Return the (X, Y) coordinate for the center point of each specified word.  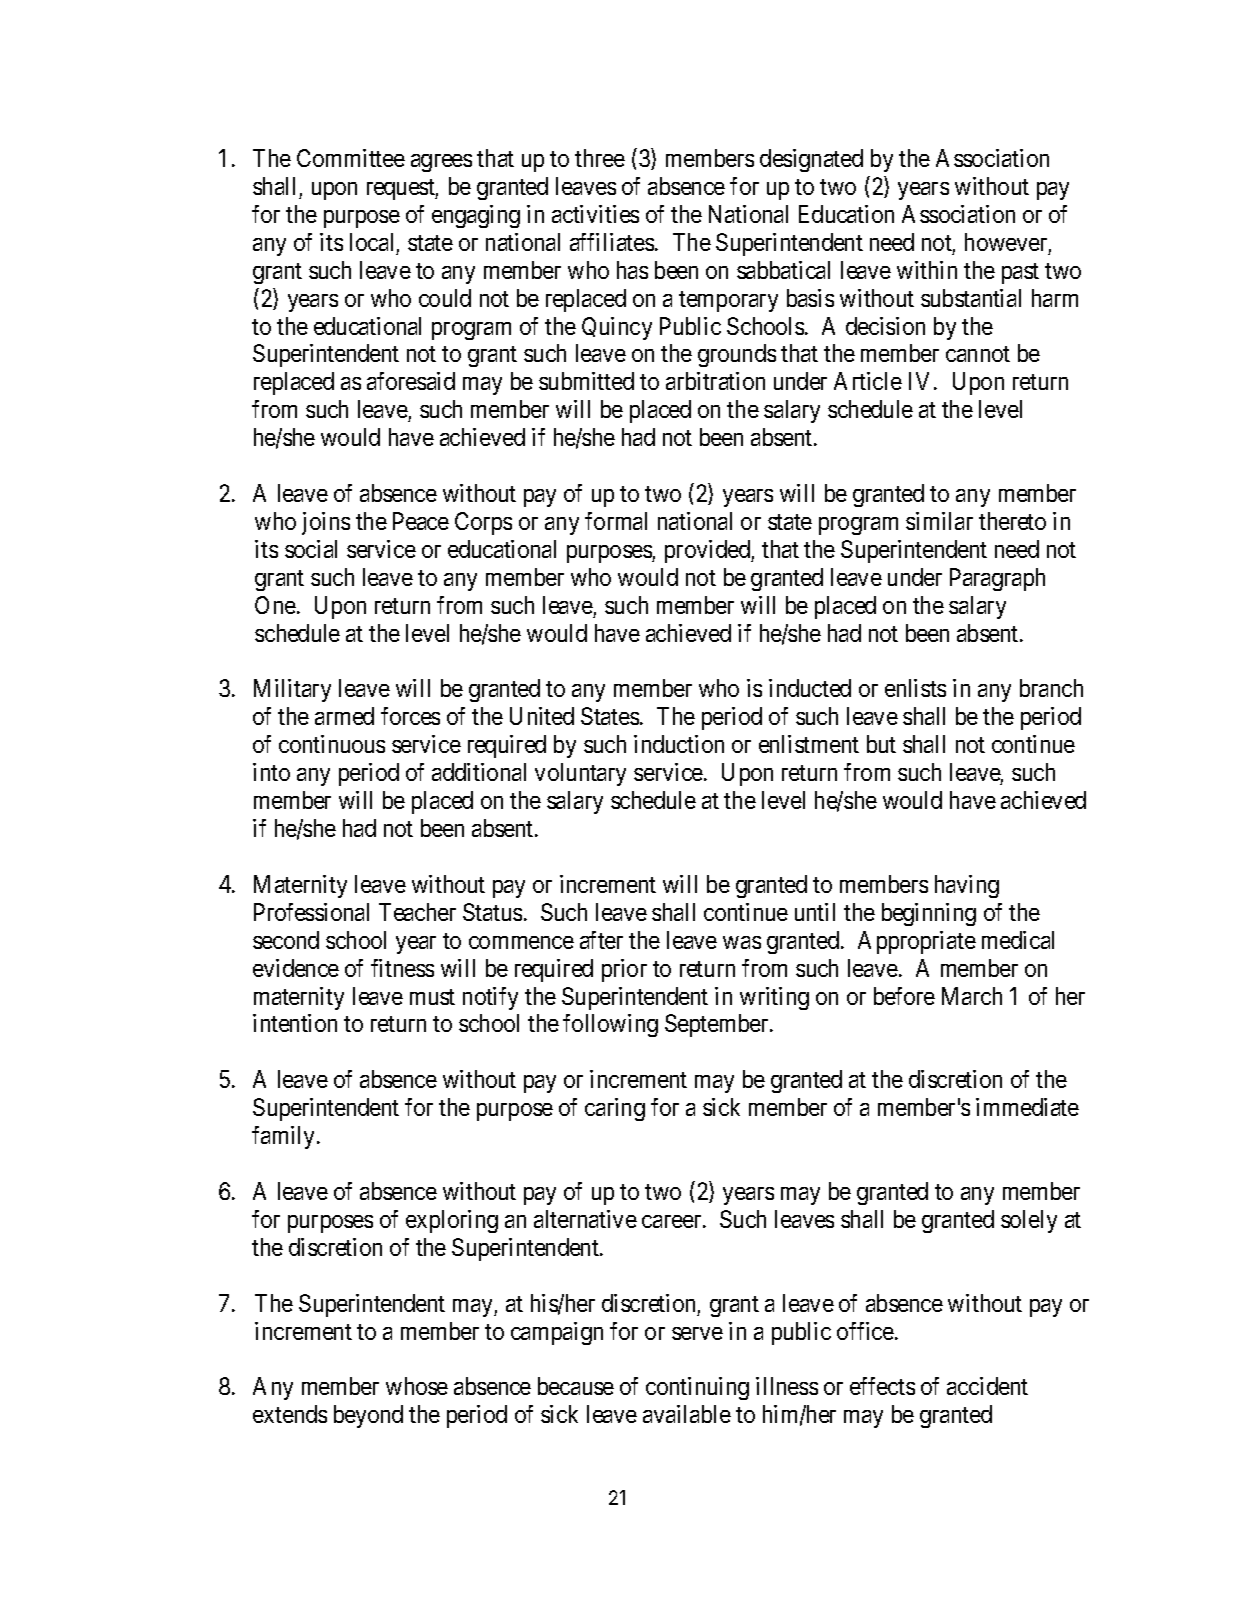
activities (595, 214)
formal (616, 521)
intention (295, 1023)
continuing (697, 1388)
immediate (1027, 1107)
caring (615, 1109)
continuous (332, 744)
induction (679, 744)
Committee (351, 158)
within (927, 270)
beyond (368, 1416)
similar (939, 521)
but (881, 744)
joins (326, 523)
